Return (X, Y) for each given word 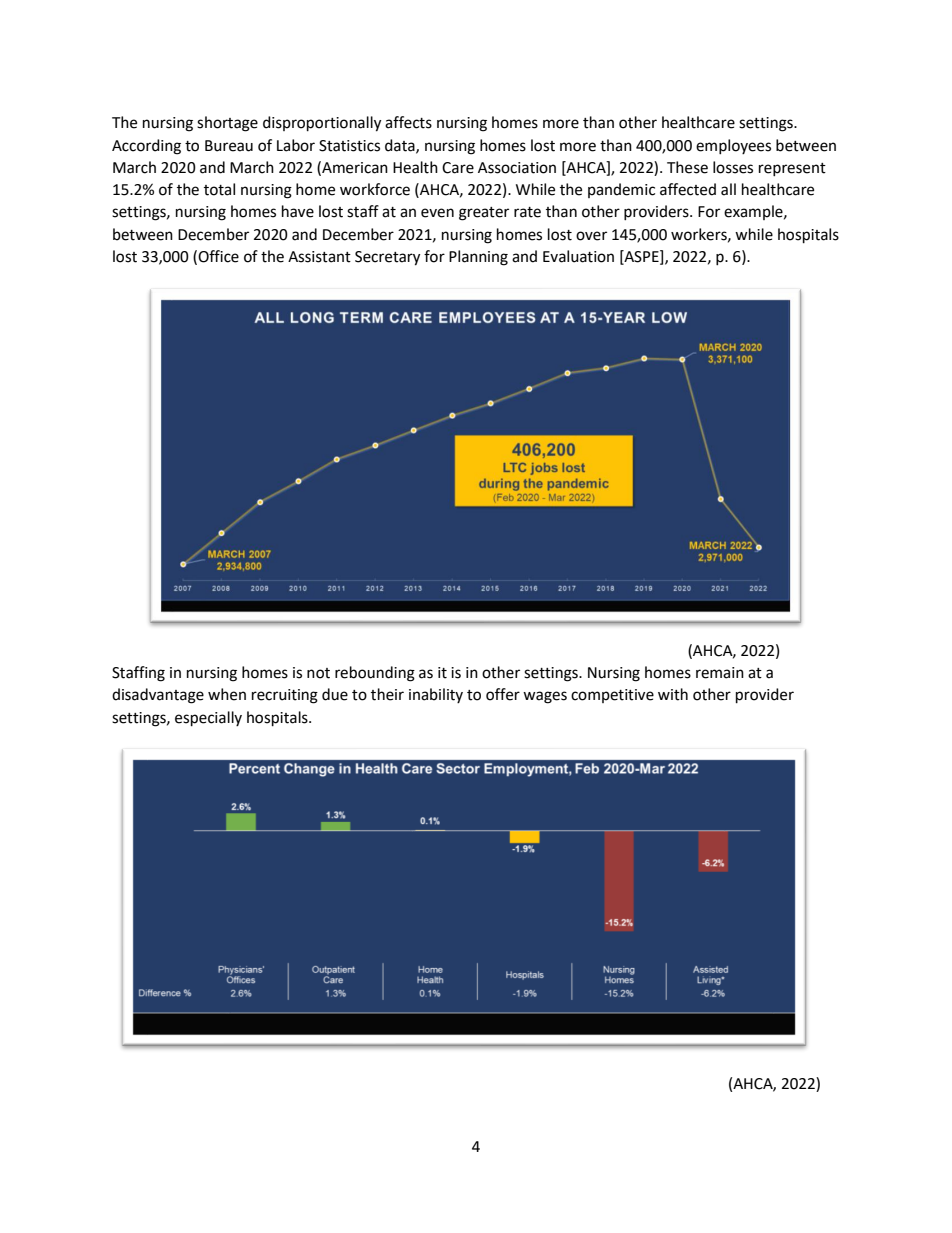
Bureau (229, 146)
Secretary (387, 258)
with (673, 694)
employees (733, 146)
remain (720, 673)
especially (208, 719)
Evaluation (578, 256)
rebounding (375, 674)
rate (527, 212)
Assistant (319, 257)
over (591, 236)
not (318, 673)
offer (503, 694)
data (401, 146)
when (227, 694)
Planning (478, 258)
